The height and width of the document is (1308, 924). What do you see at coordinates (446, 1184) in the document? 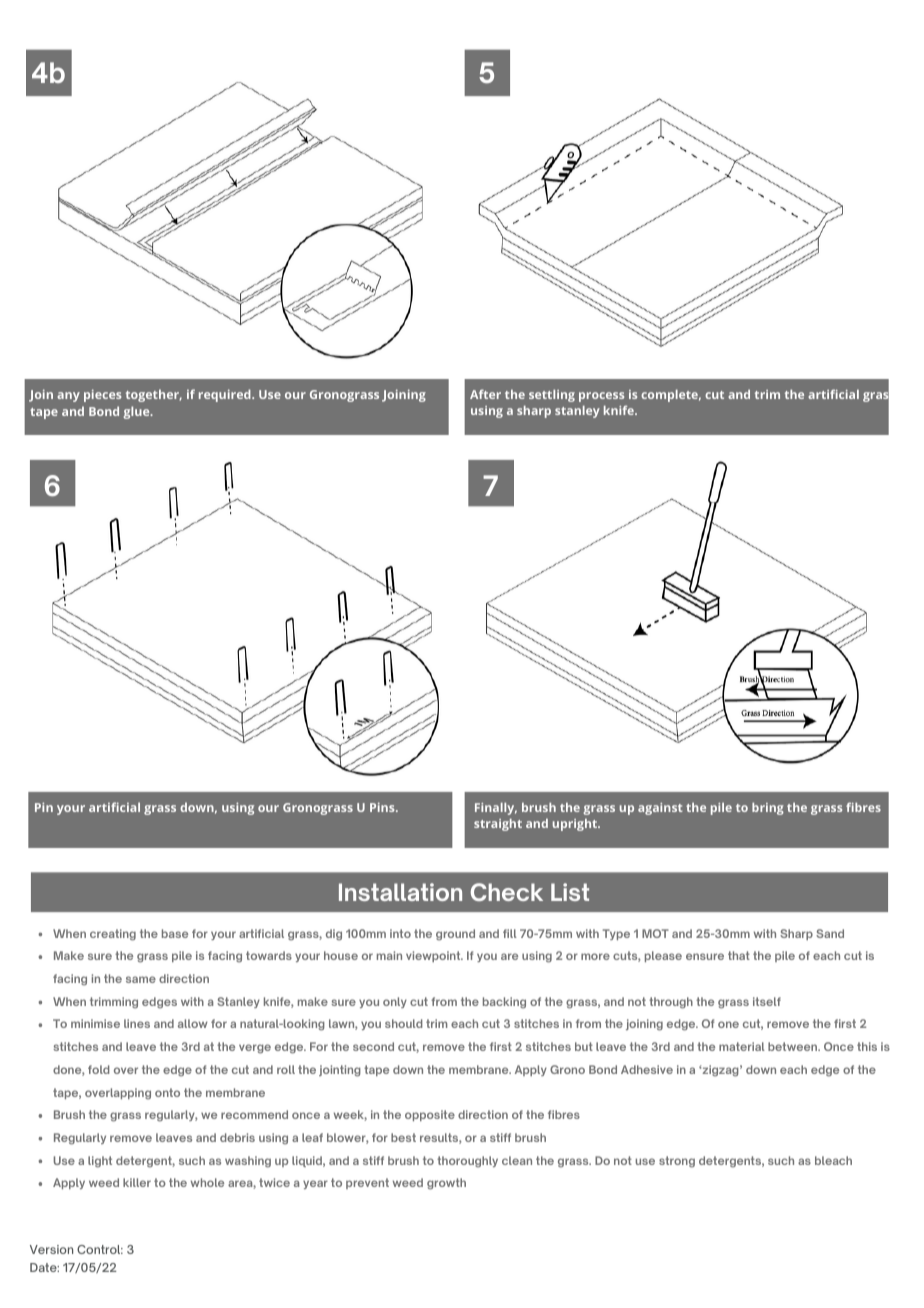
I see `growth` at bounding box center [446, 1184].
